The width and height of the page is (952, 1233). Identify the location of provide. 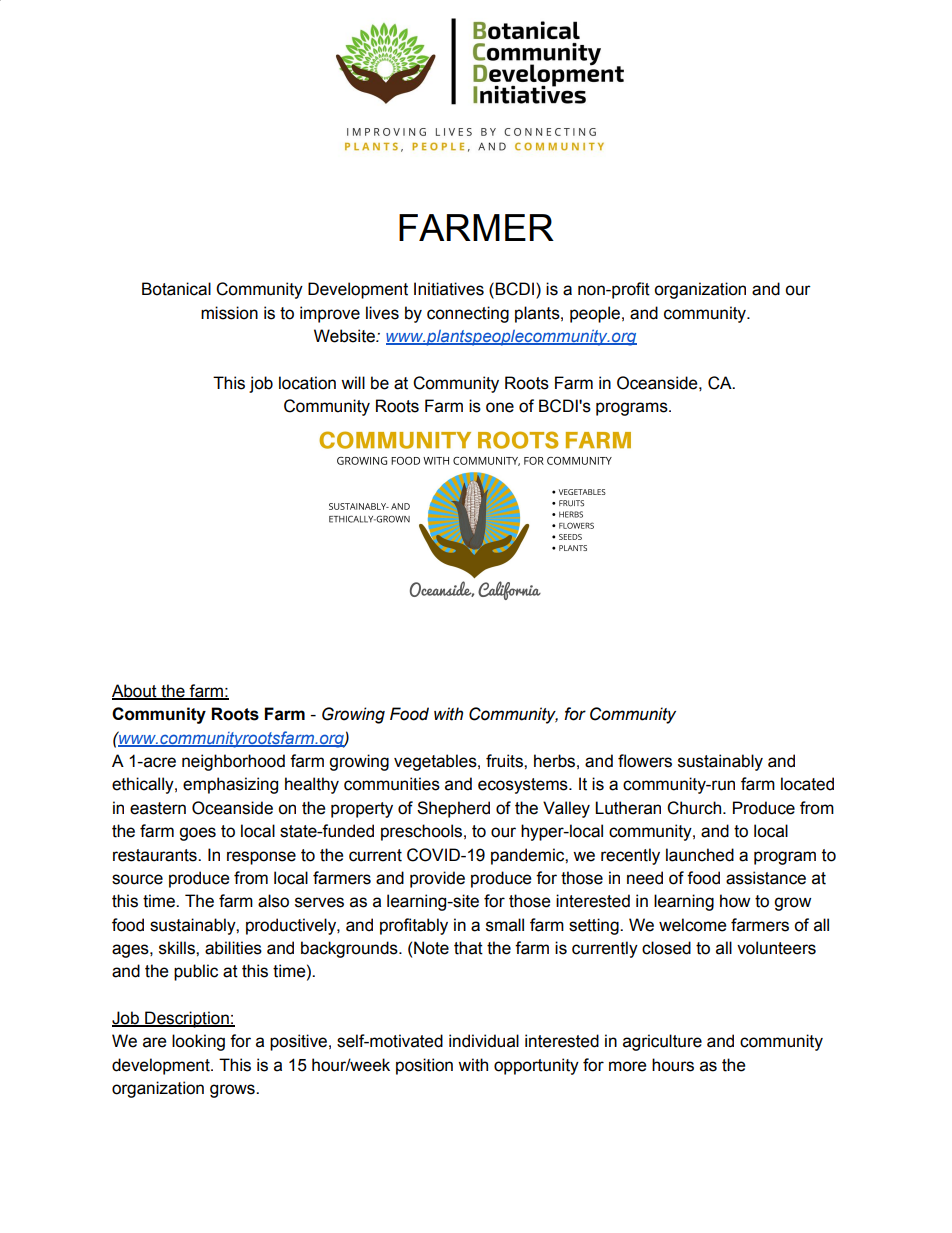
(437, 879).
